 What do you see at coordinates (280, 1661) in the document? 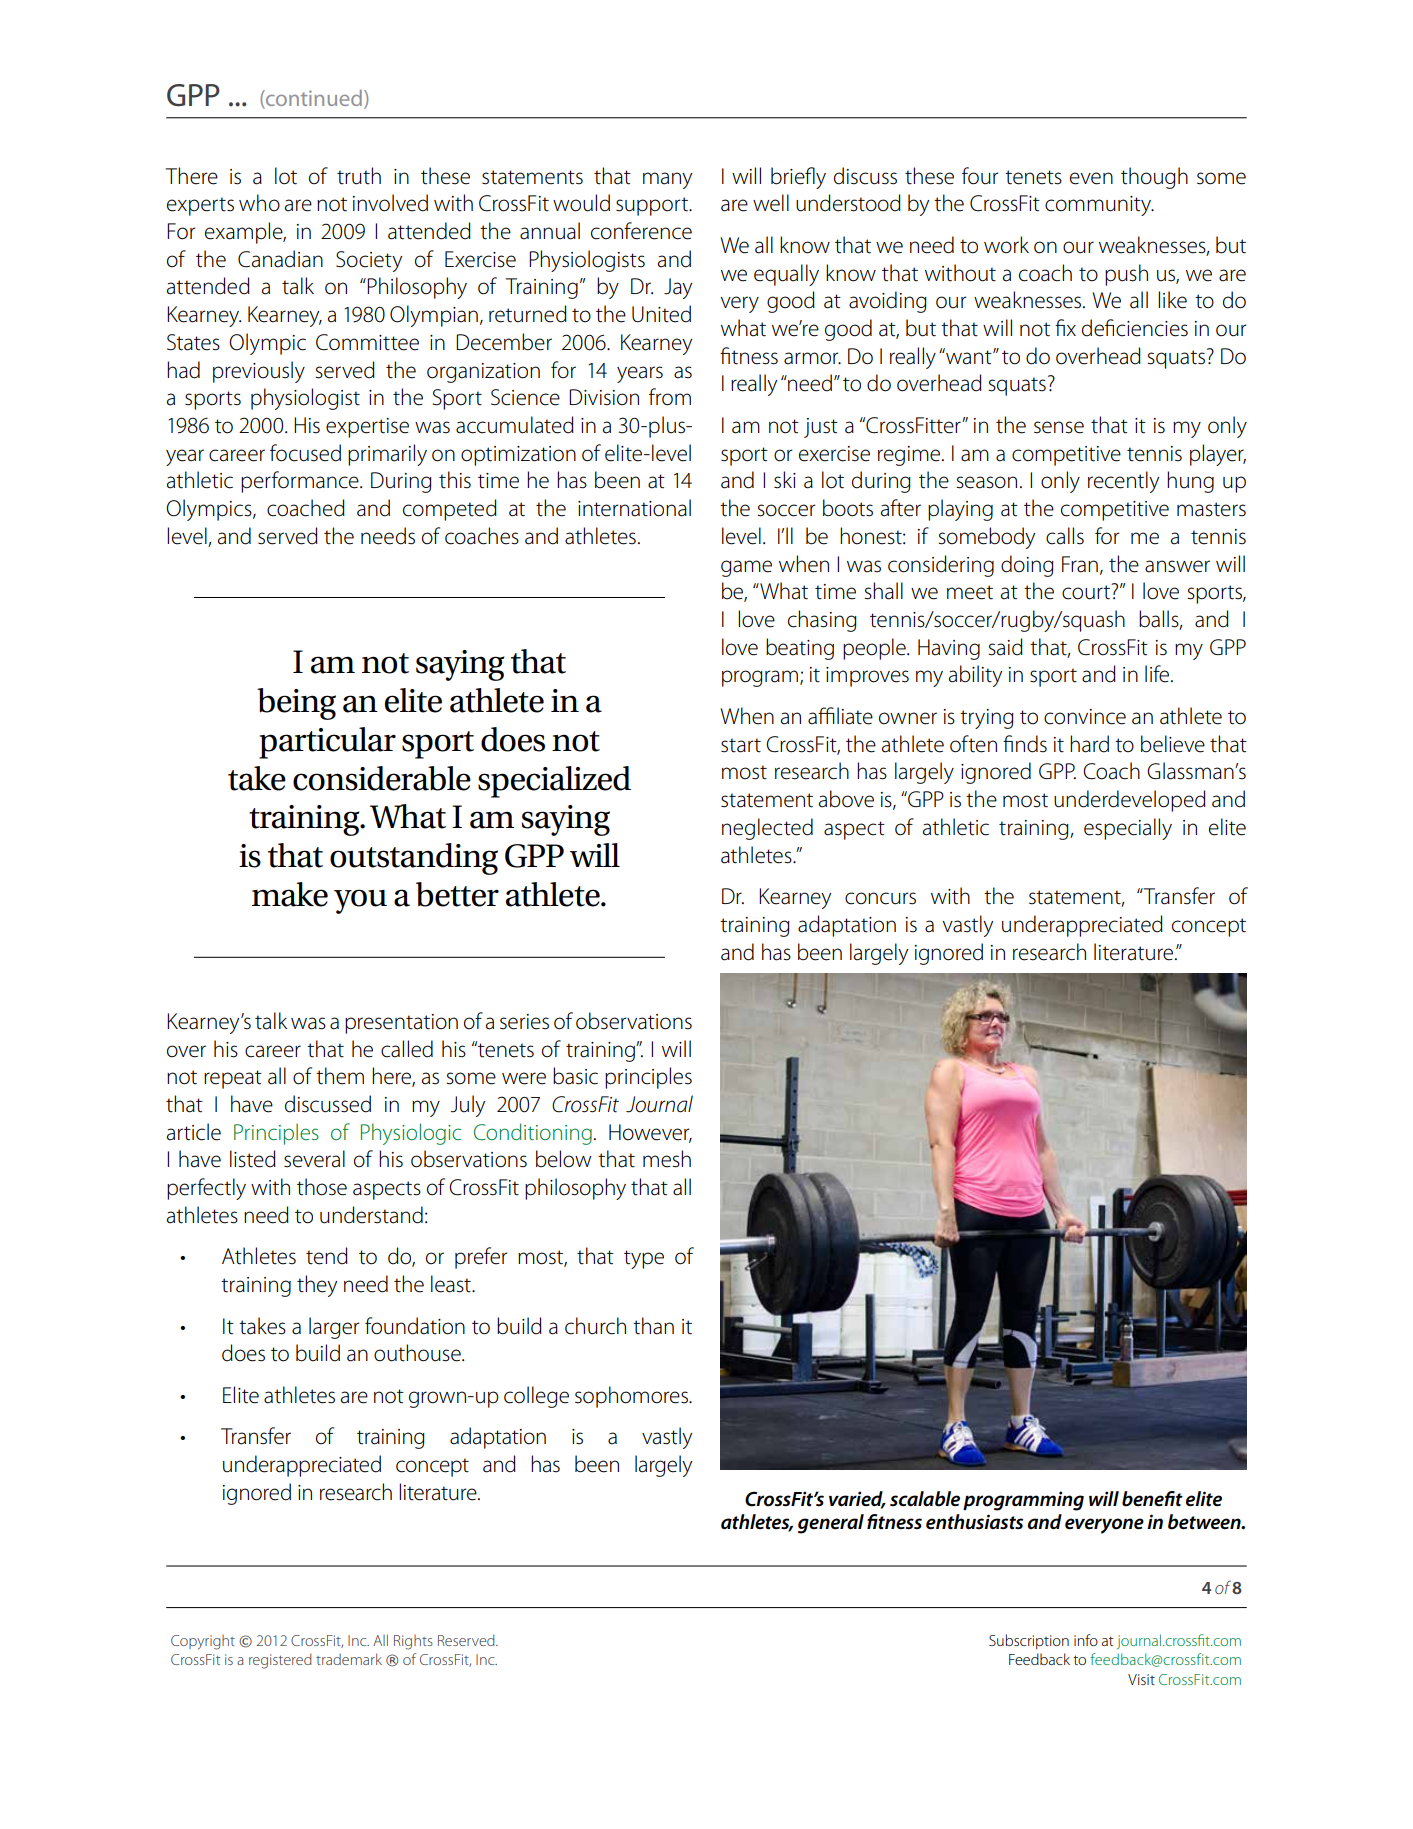
I see `registered` at bounding box center [280, 1661].
